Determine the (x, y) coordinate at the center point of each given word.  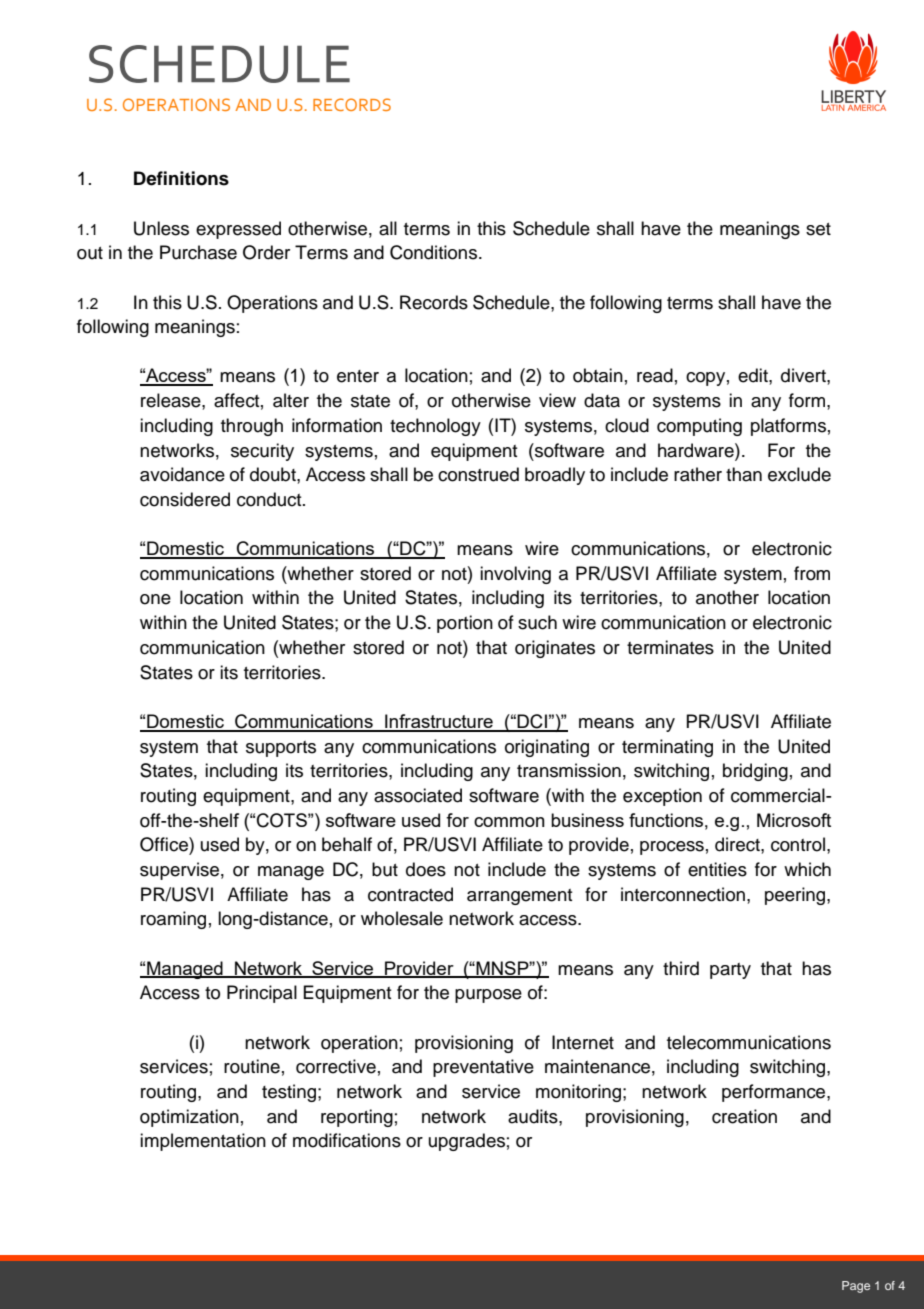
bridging (755, 772)
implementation (203, 1142)
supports (281, 749)
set (818, 229)
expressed (238, 230)
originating (547, 748)
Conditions (433, 252)
